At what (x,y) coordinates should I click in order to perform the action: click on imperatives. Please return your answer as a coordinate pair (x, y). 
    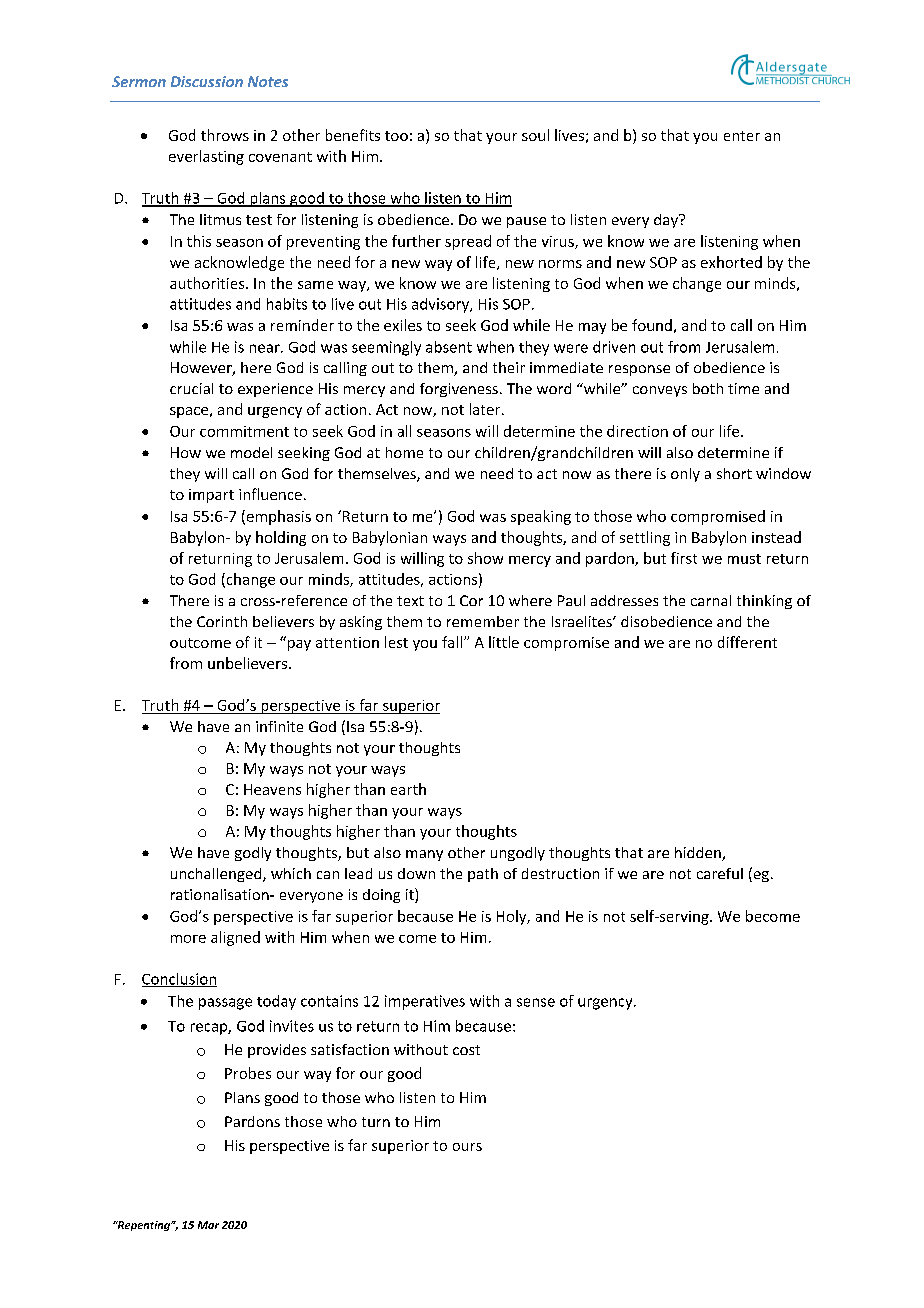
    Looking at the image, I should click on (425, 1002).
